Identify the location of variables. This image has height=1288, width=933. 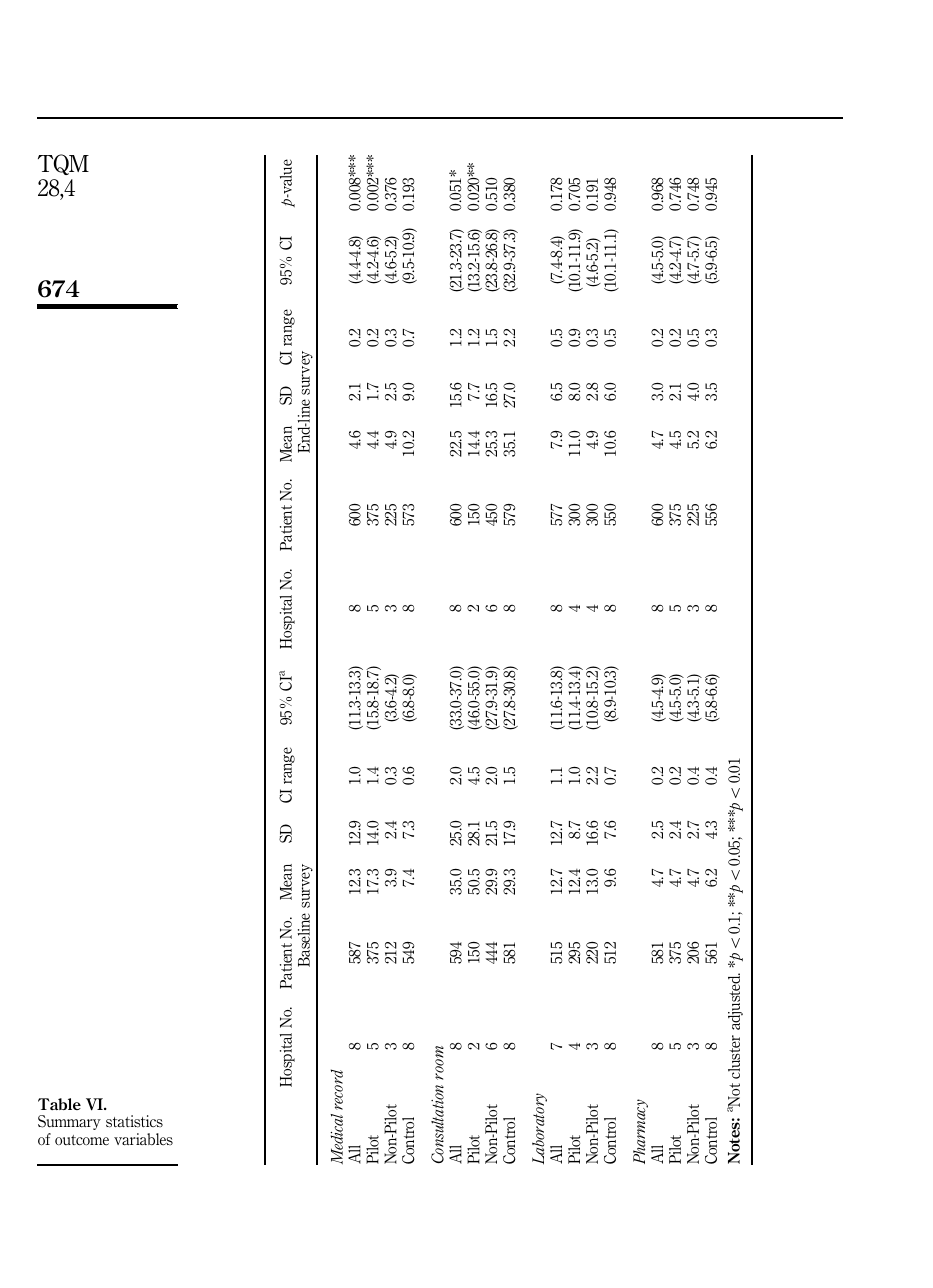
(143, 1139).
